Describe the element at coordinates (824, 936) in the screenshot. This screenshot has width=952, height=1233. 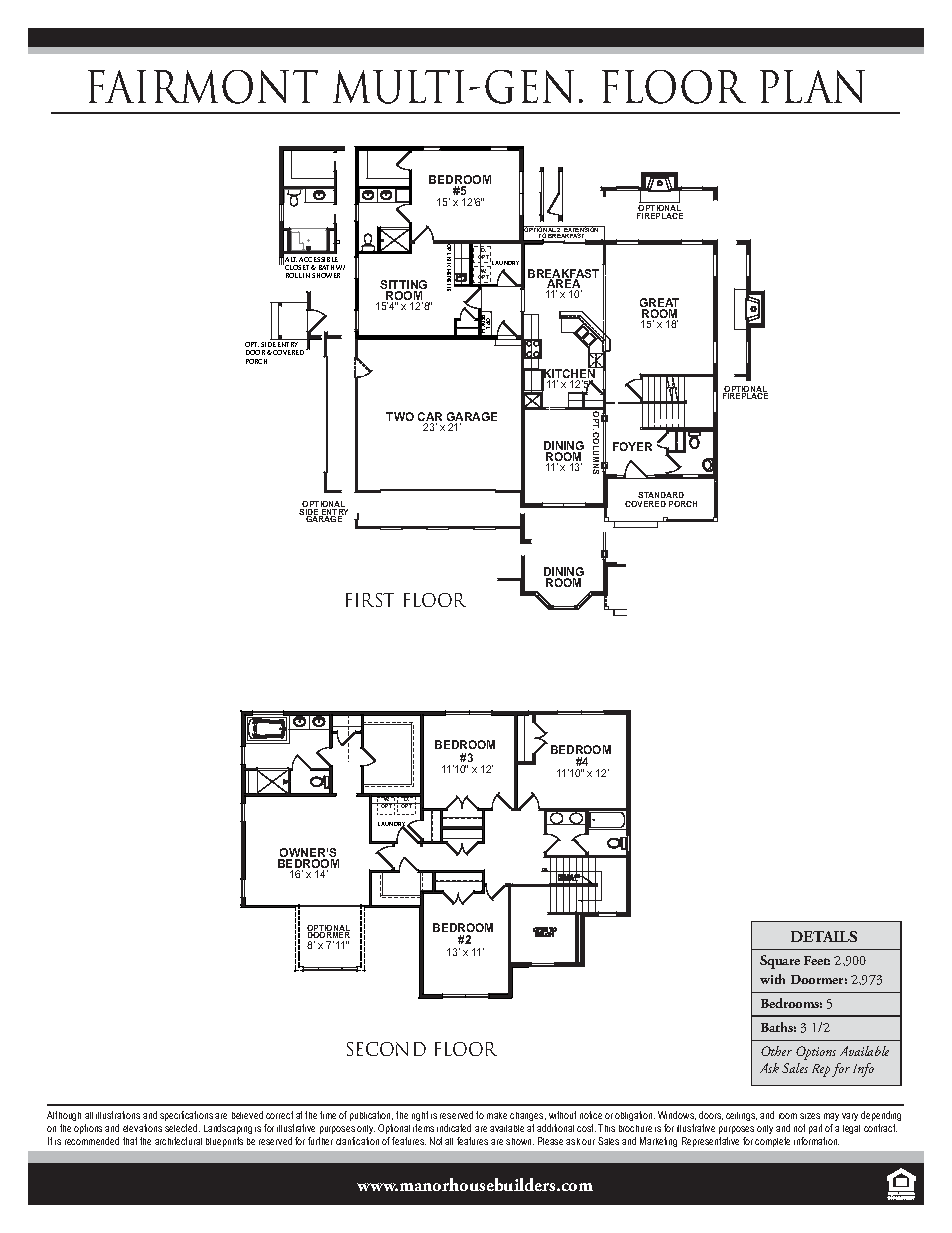
I see `DETAILS` at that location.
